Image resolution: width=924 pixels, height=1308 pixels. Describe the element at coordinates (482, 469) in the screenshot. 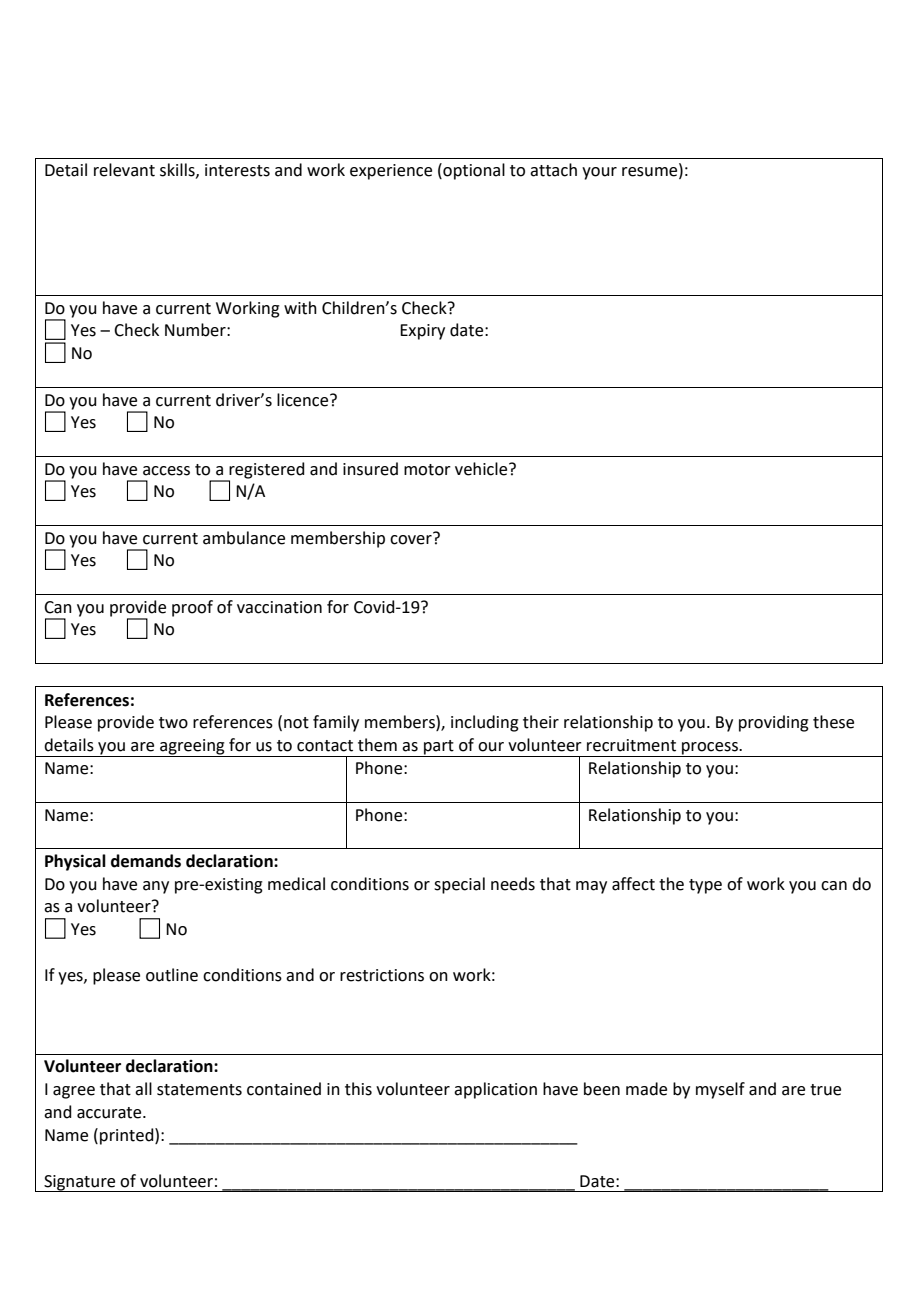

I see `vehicle` at that location.
